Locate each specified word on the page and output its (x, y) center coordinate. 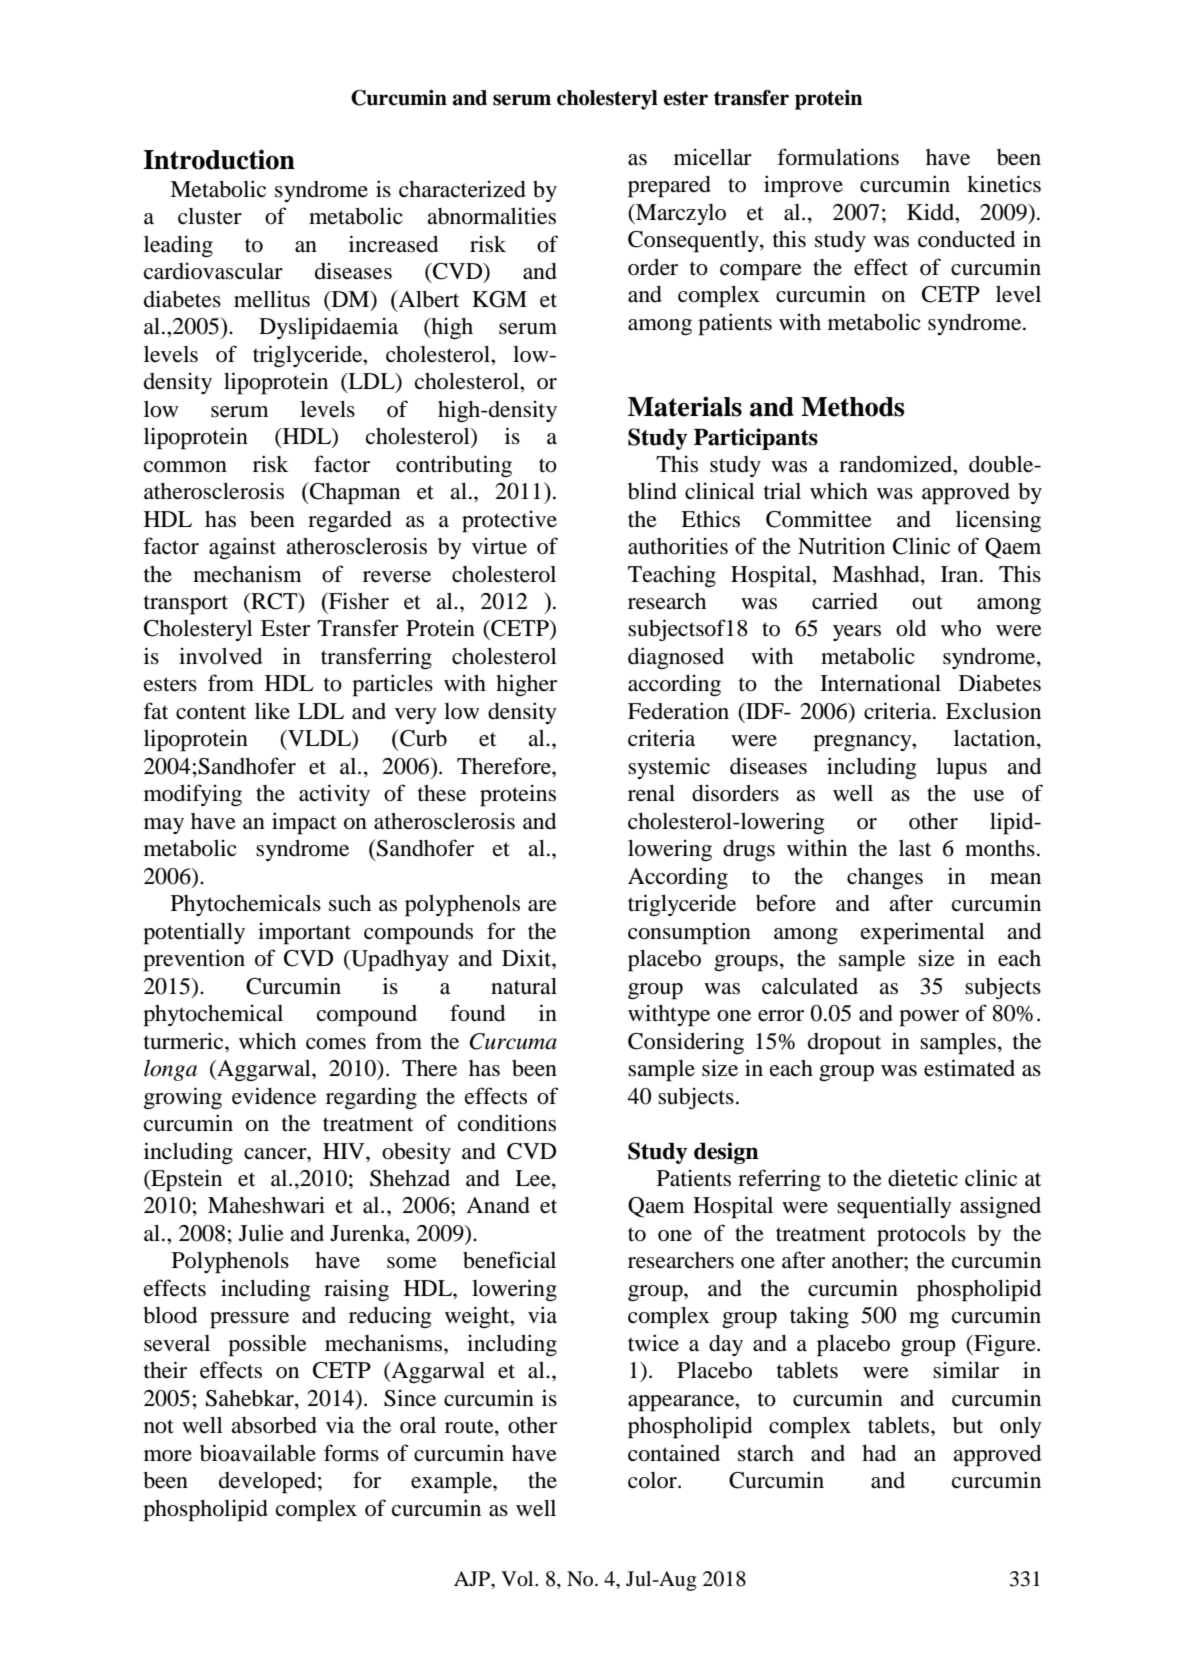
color (653, 1480)
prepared (669, 187)
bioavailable (258, 1453)
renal (651, 793)
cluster (210, 216)
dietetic (923, 1178)
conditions (507, 1123)
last (915, 848)
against (242, 548)
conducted (966, 239)
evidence (274, 1096)
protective (509, 521)
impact (304, 823)
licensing (998, 521)
